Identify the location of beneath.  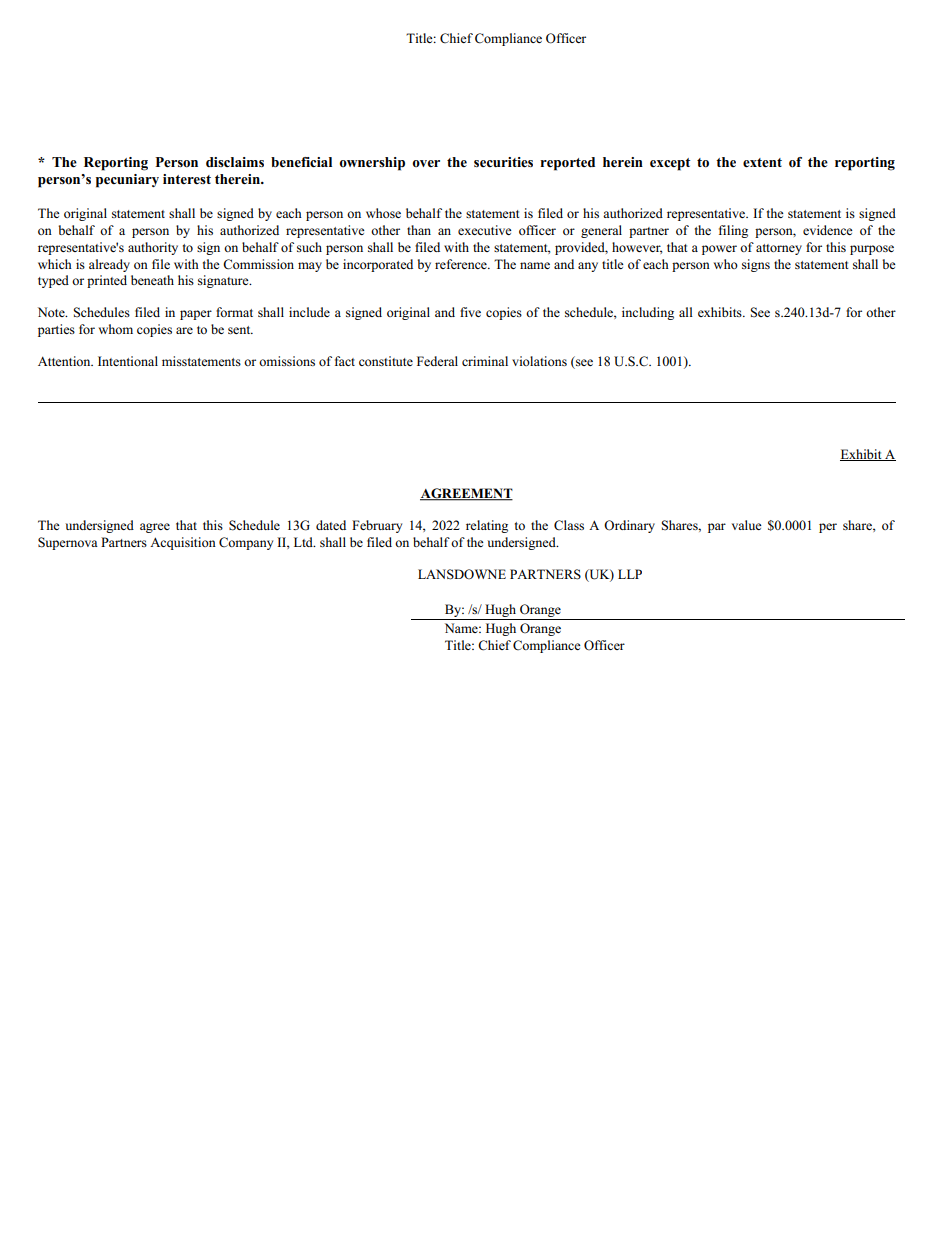
(152, 280).
